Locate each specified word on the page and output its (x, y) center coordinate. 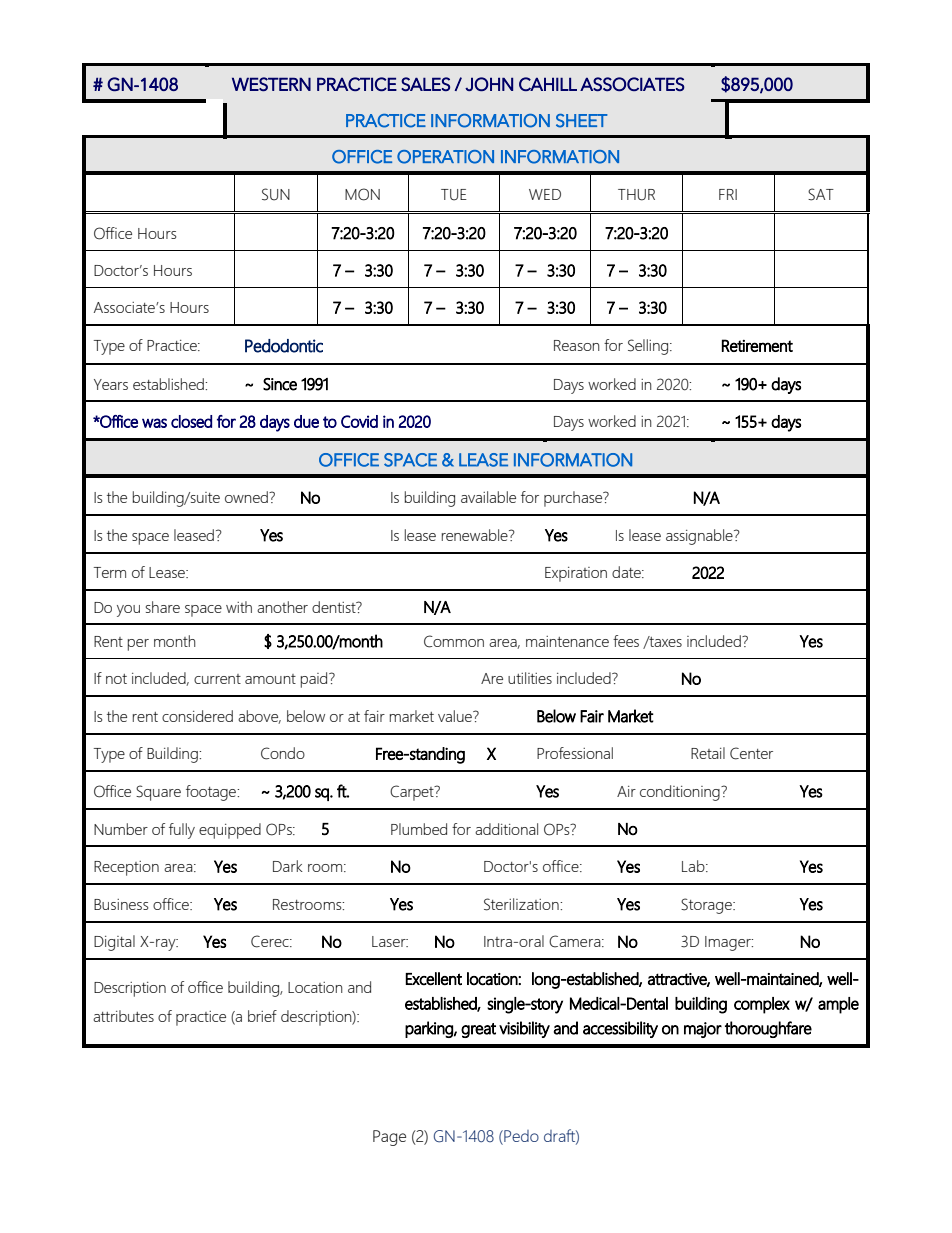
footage (212, 793)
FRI (728, 194)
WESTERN (271, 84)
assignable (700, 537)
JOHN (489, 84)
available (488, 497)
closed (191, 421)
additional (506, 829)
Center (751, 753)
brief (262, 1016)
